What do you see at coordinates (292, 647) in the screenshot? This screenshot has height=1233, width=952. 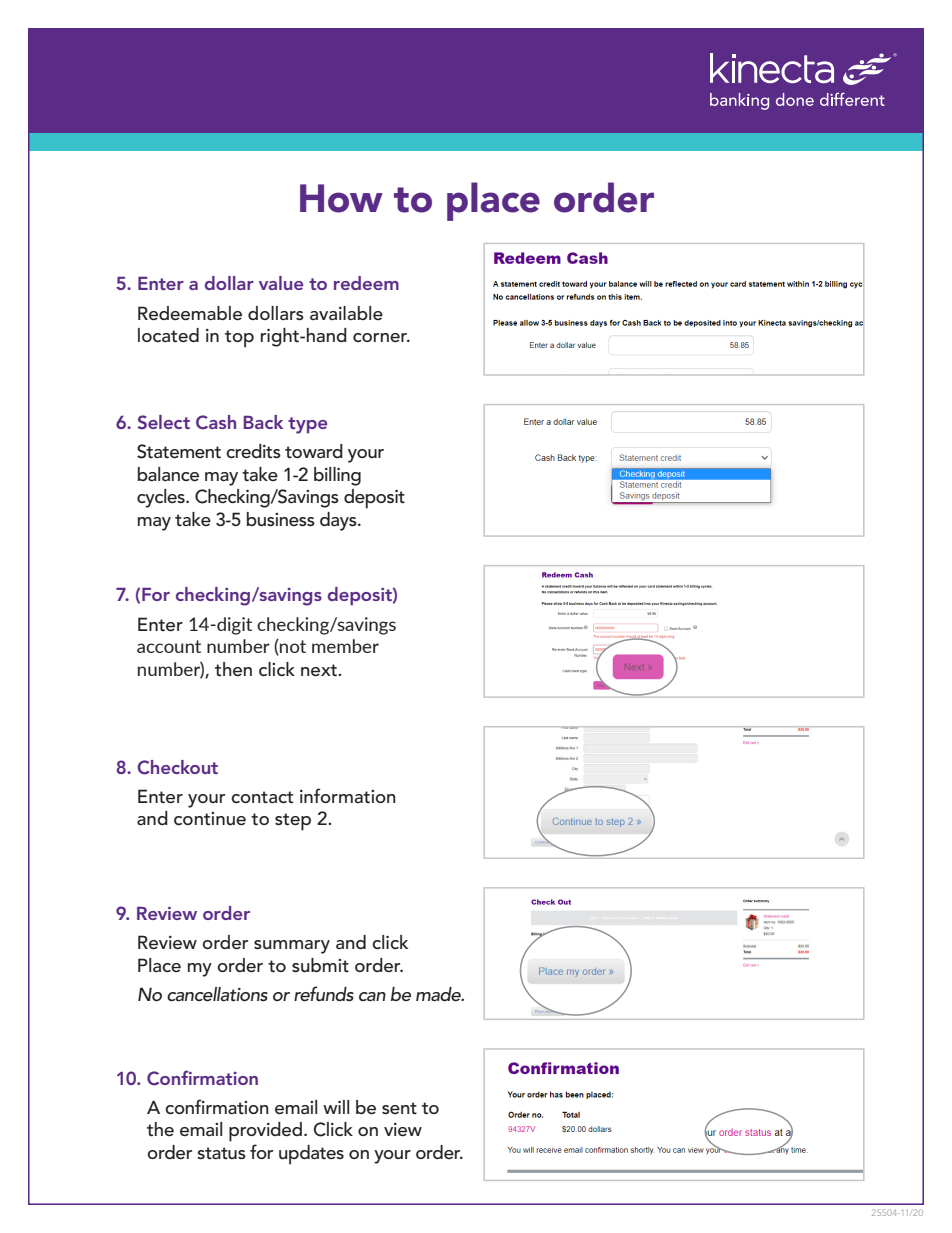 I see `not` at bounding box center [292, 647].
